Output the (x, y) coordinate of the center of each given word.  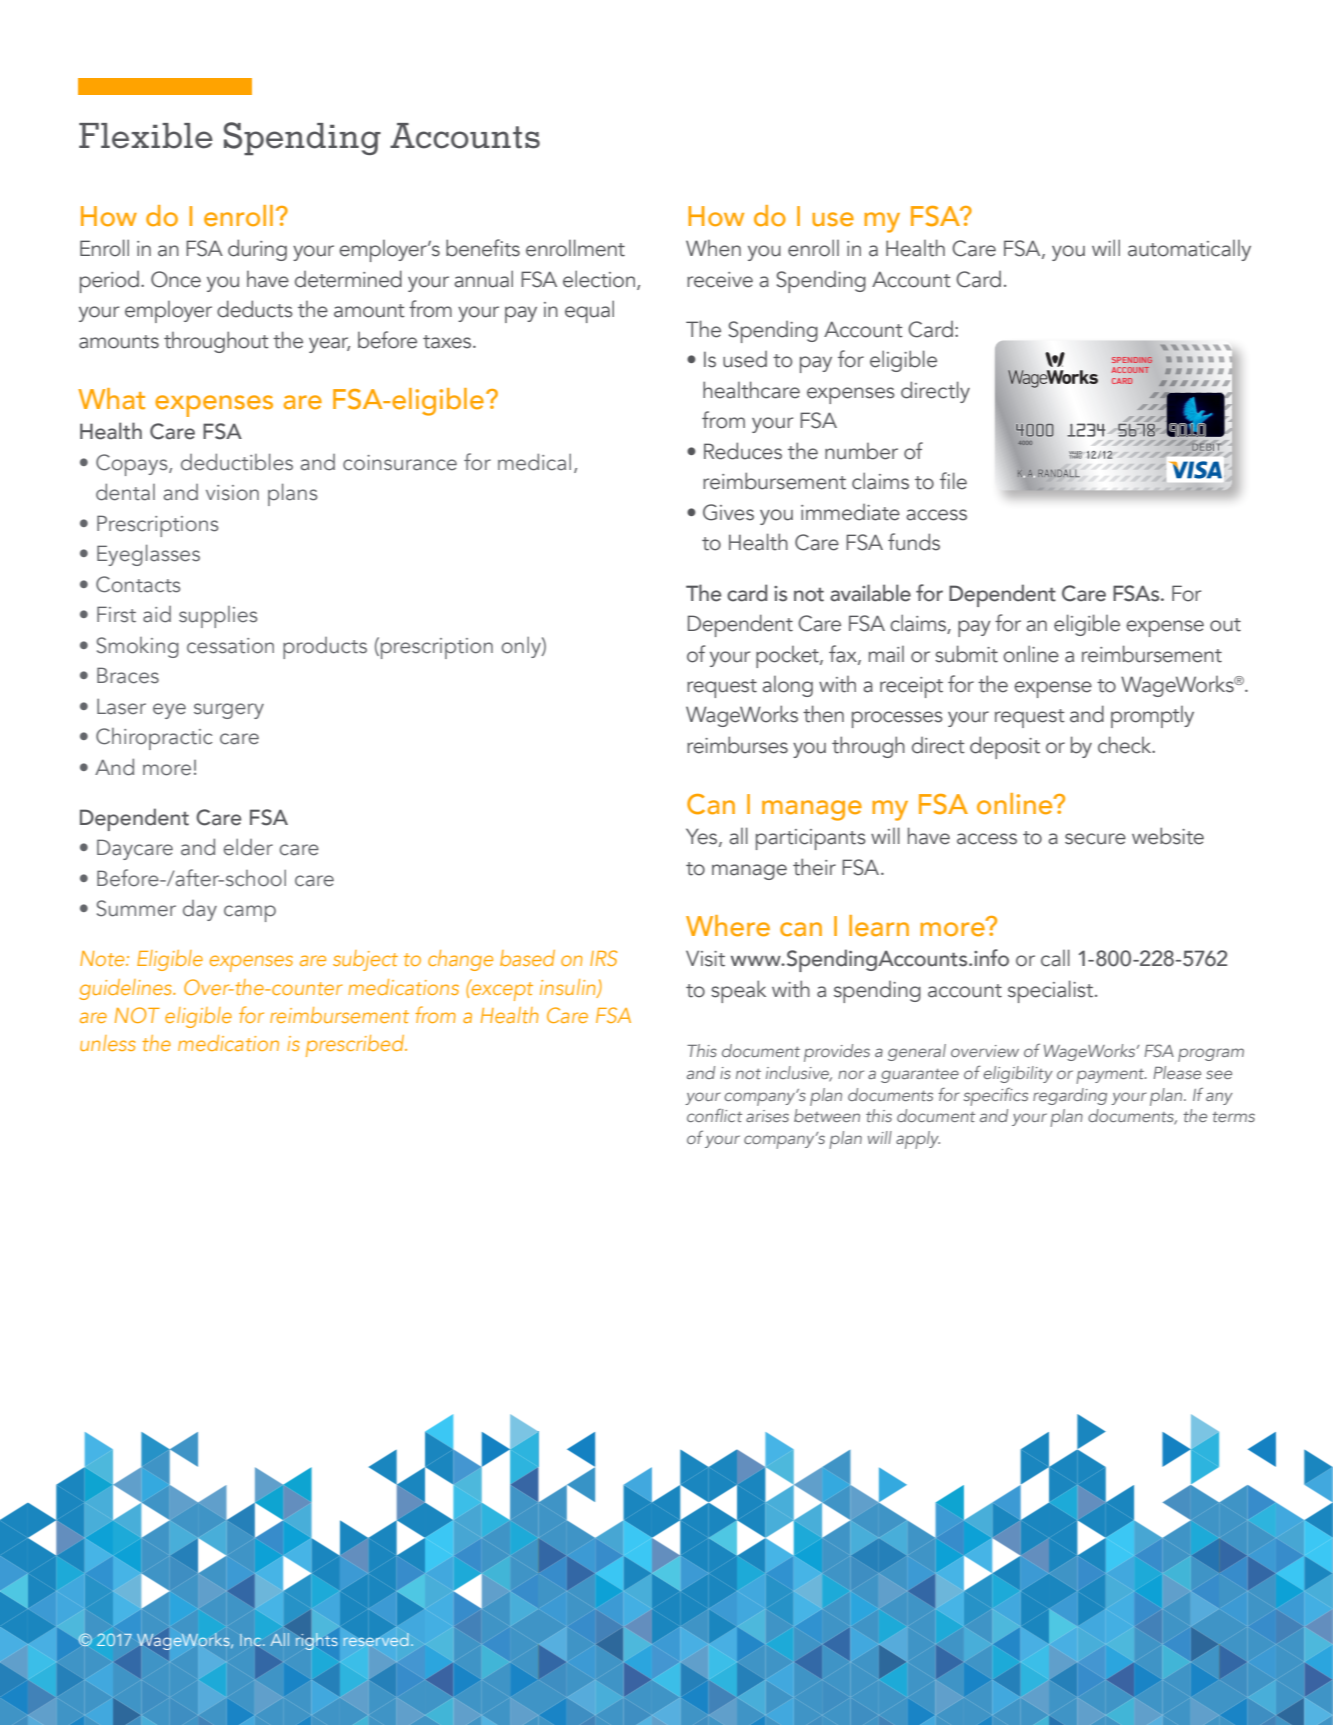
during (257, 250)
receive (720, 280)
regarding (1070, 1096)
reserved (376, 1639)
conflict (714, 1115)
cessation (230, 646)
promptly (1152, 717)
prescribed (356, 1046)
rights (317, 1641)
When (713, 248)
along (787, 686)
